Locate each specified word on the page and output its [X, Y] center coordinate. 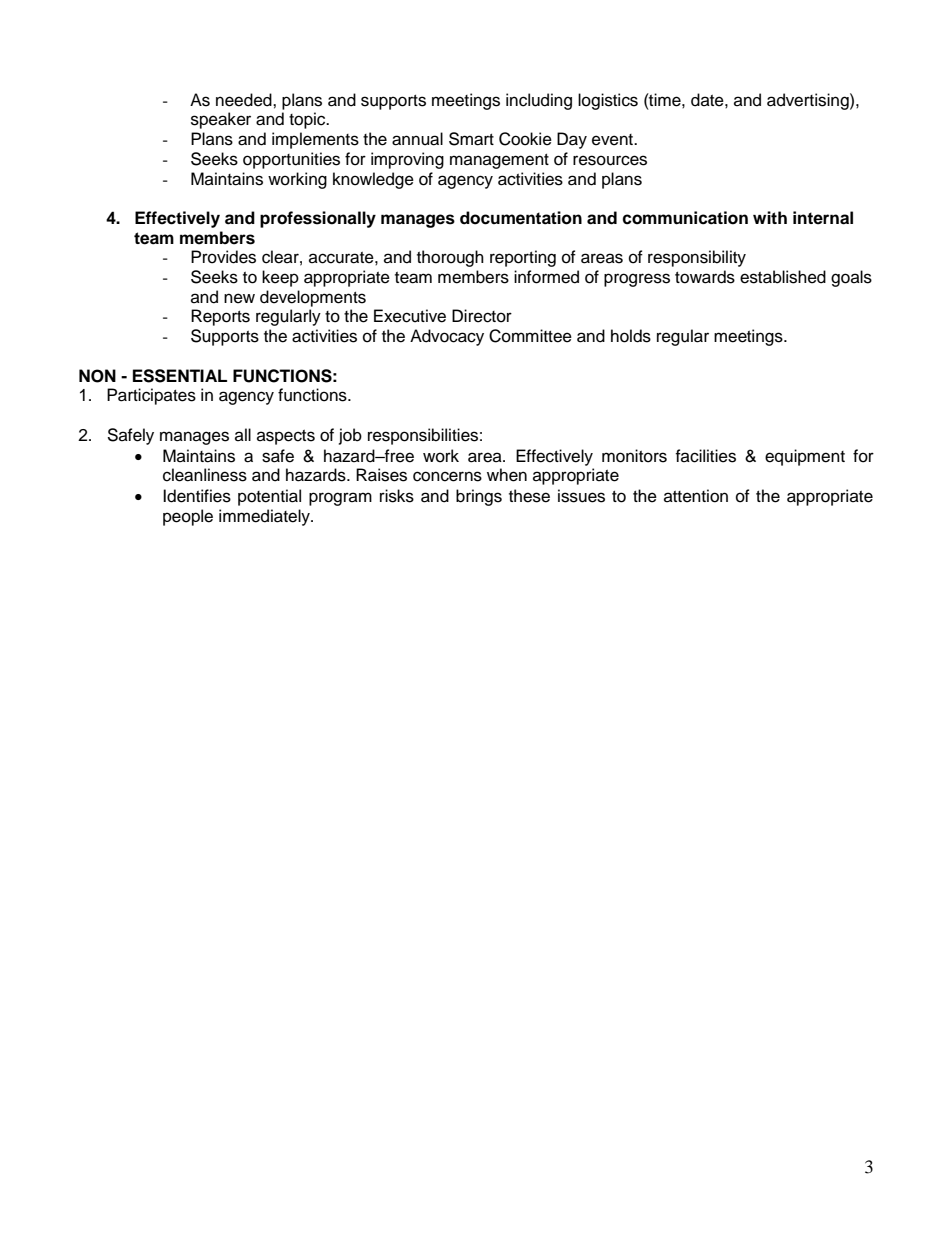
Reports [220, 317]
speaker [221, 120]
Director [482, 316]
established [783, 277]
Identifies [197, 496]
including [539, 101]
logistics [608, 101]
